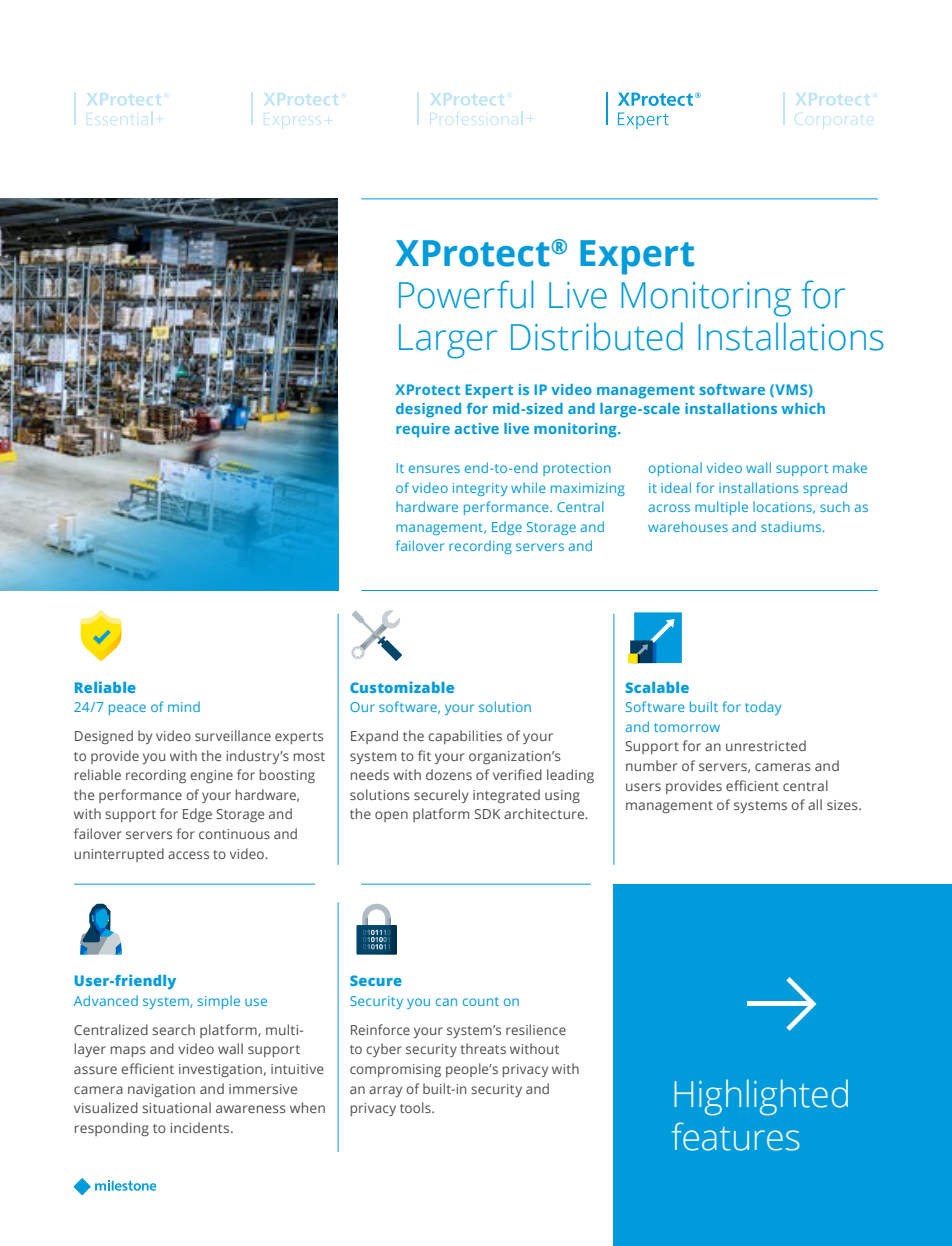 The height and width of the image is (1246, 952). What do you see at coordinates (763, 708) in the image?
I see `today` at bounding box center [763, 708].
